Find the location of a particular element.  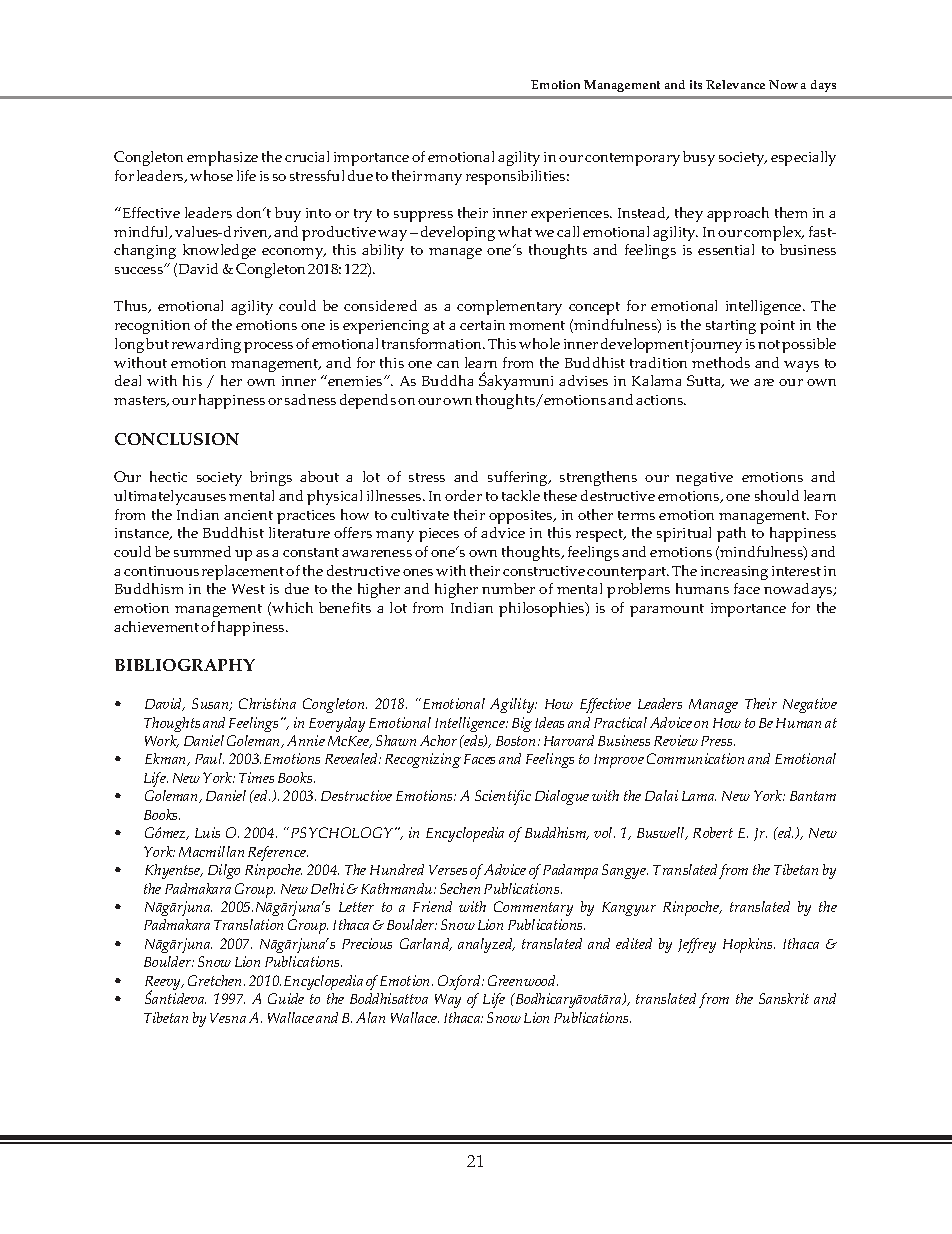

emphasize is located at coordinates (222, 158).
